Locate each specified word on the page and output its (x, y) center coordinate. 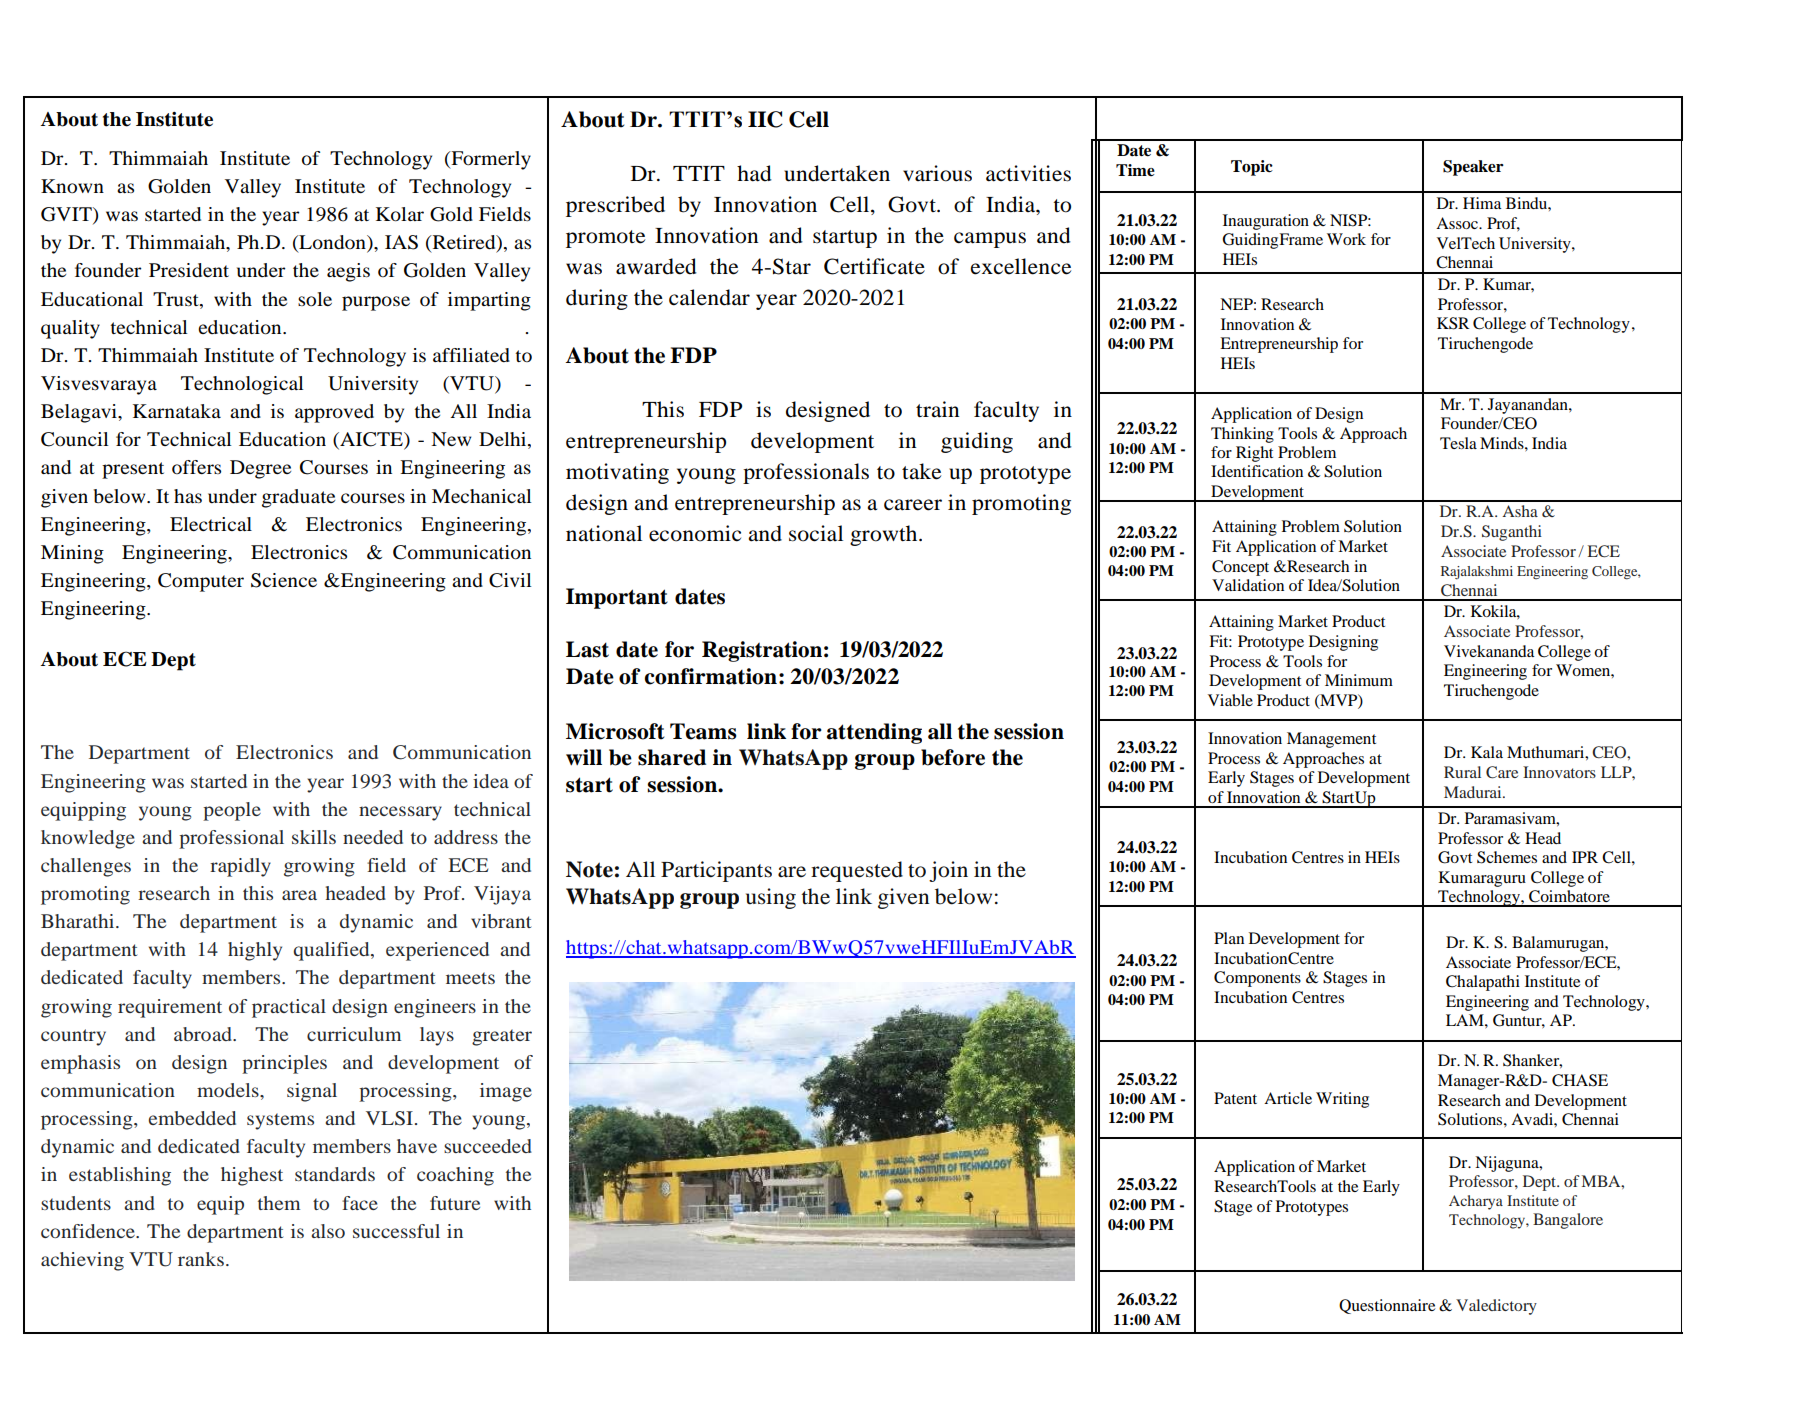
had (754, 173)
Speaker (1473, 168)
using (771, 898)
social (816, 533)
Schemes (1507, 857)
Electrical (211, 524)
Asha (1520, 511)
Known (72, 186)
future (455, 1203)
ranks (201, 1259)
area (299, 895)
